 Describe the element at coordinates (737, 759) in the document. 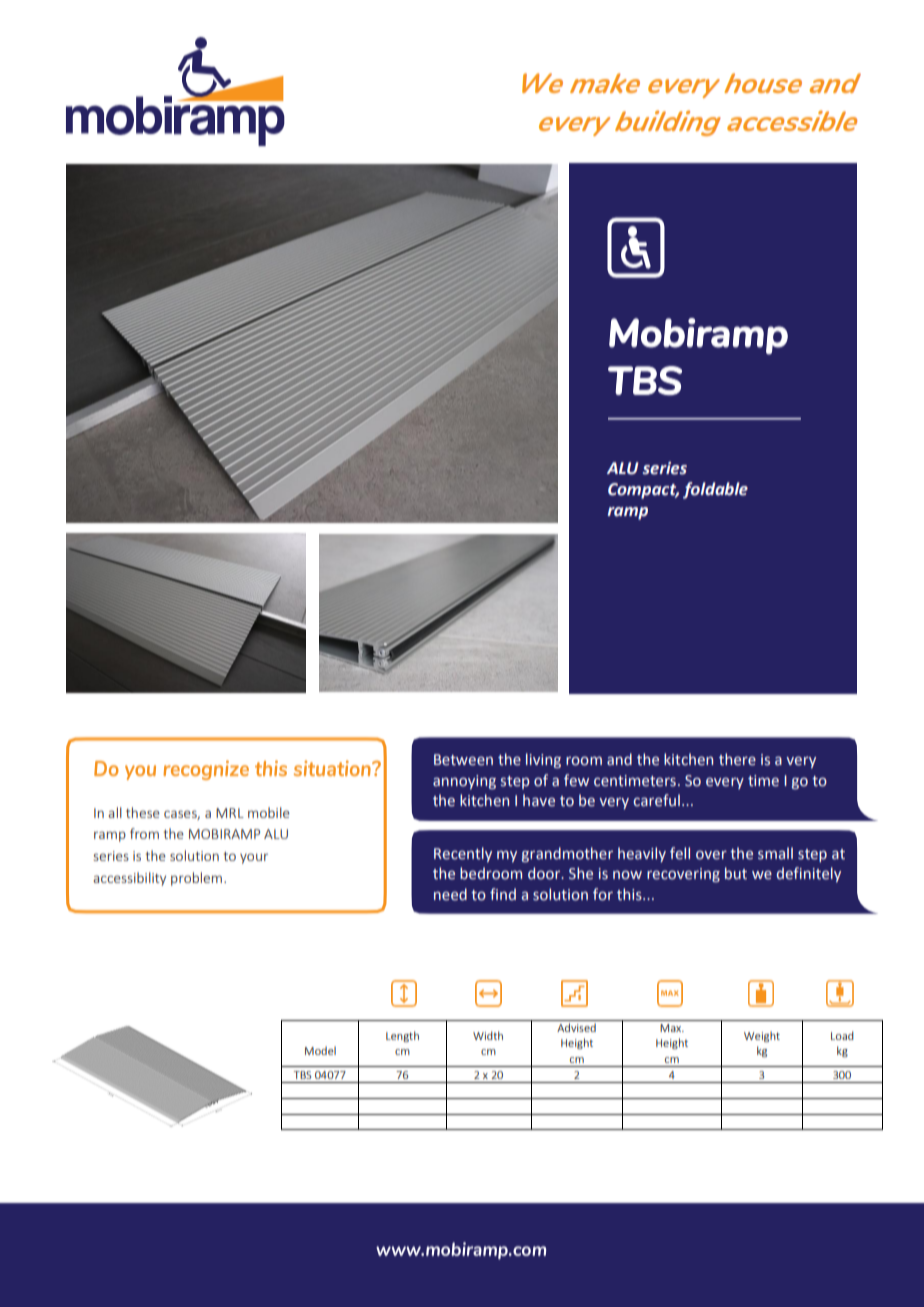

I see `there` at that location.
